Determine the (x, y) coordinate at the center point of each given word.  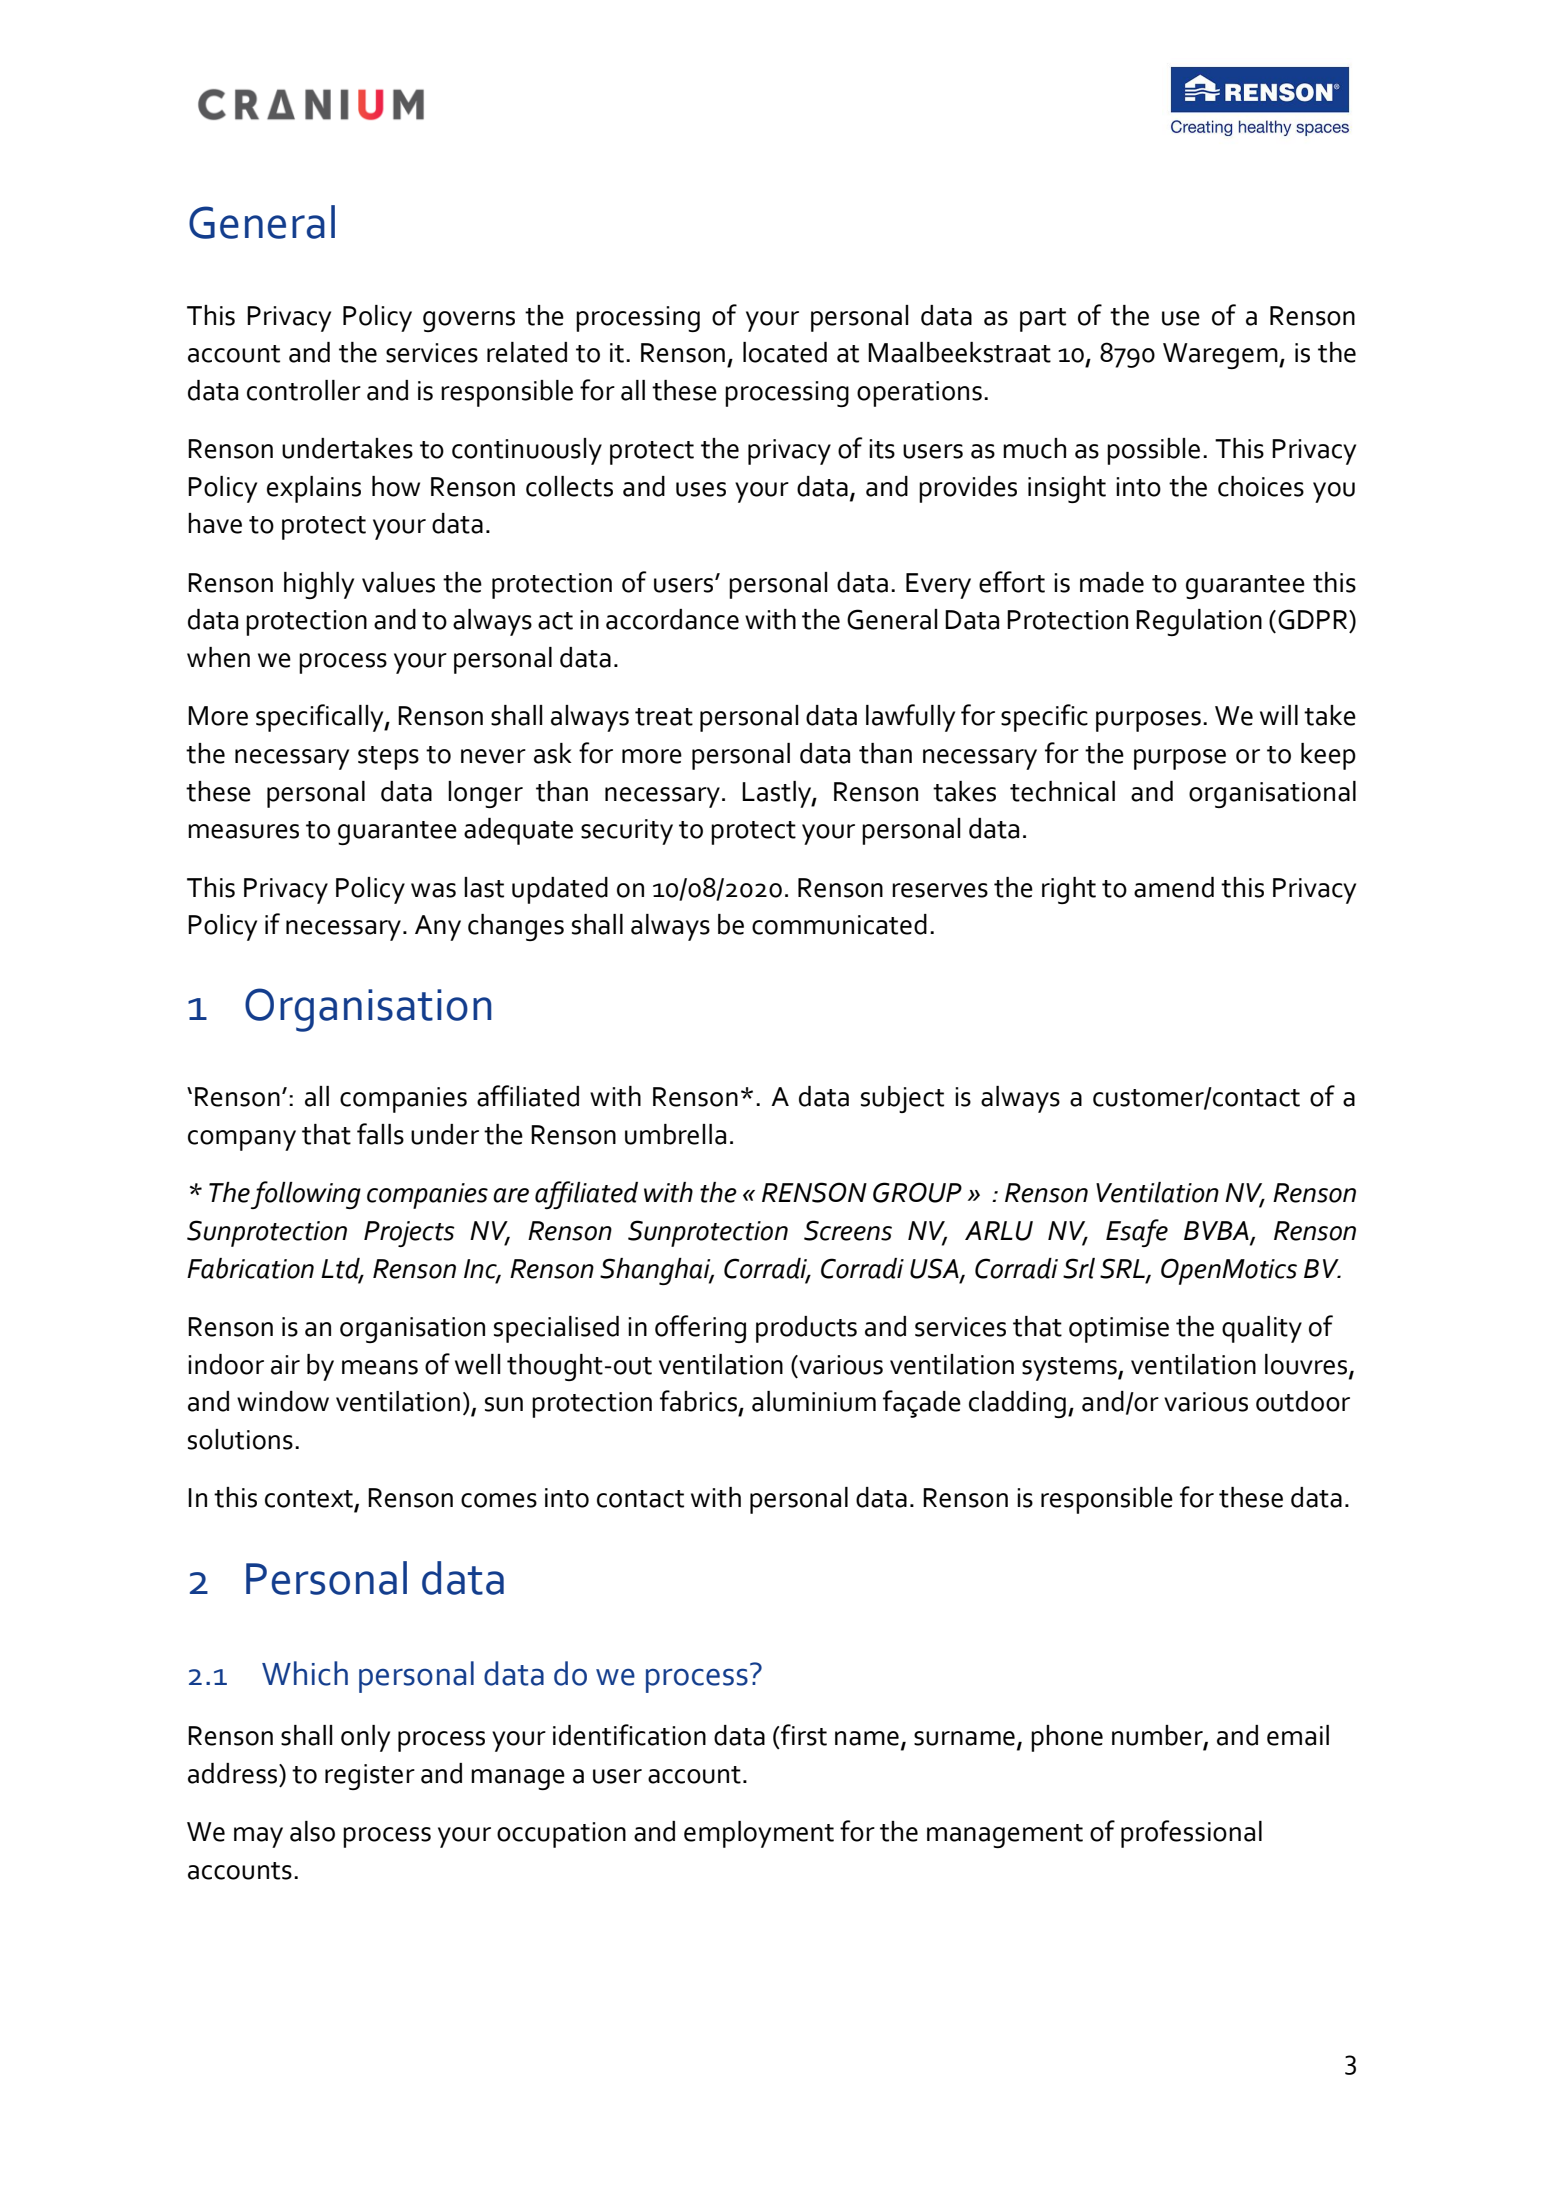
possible (1153, 451)
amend (1174, 887)
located (785, 352)
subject (902, 1099)
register (370, 1777)
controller (304, 390)
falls (380, 1134)
